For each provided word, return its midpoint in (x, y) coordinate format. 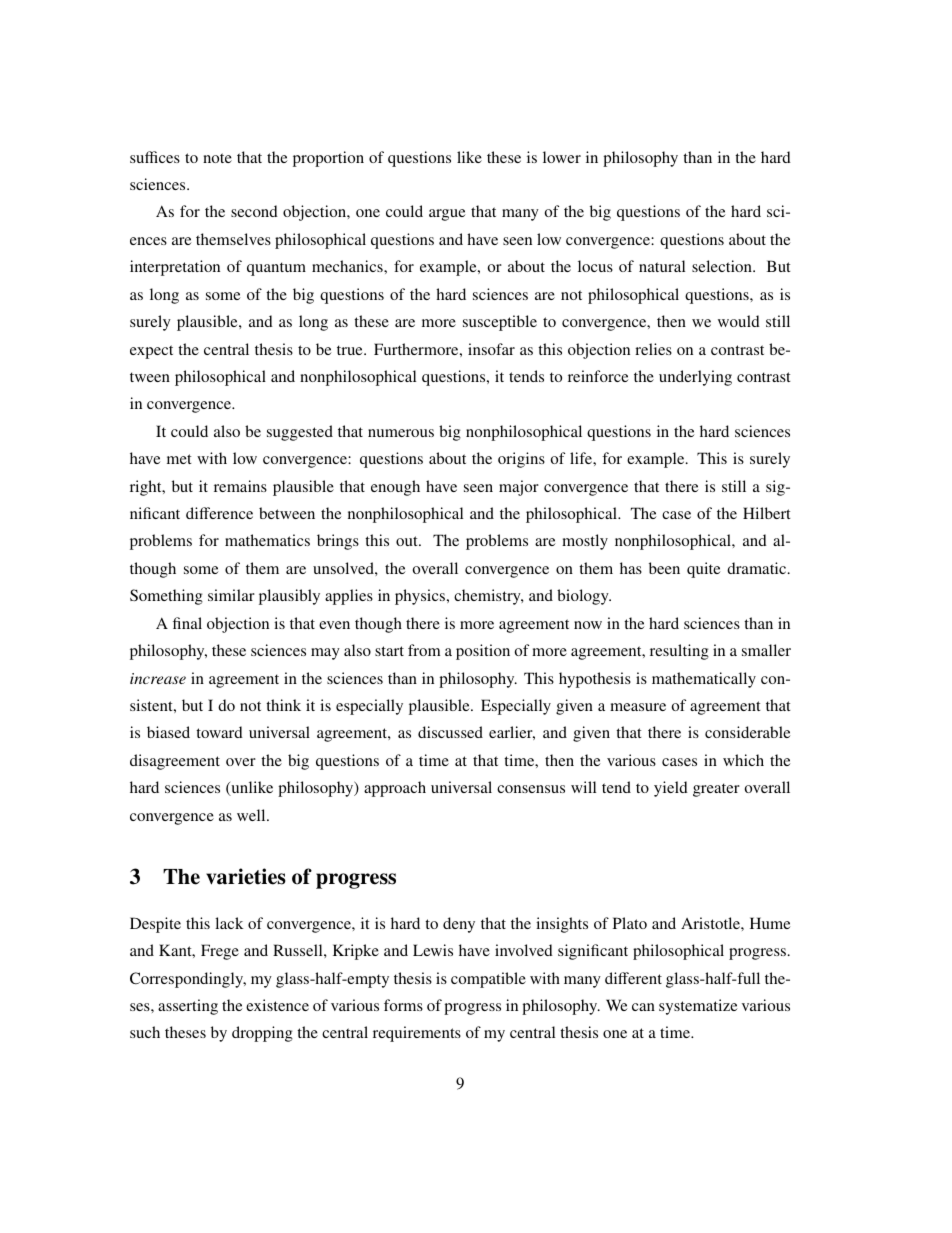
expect (151, 352)
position (483, 652)
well (252, 815)
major (519, 488)
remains (240, 486)
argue (447, 215)
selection (723, 266)
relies (653, 349)
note (217, 158)
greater (716, 790)
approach (395, 789)
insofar (491, 349)
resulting (679, 652)
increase (158, 678)
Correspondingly (188, 980)
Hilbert (767, 513)
